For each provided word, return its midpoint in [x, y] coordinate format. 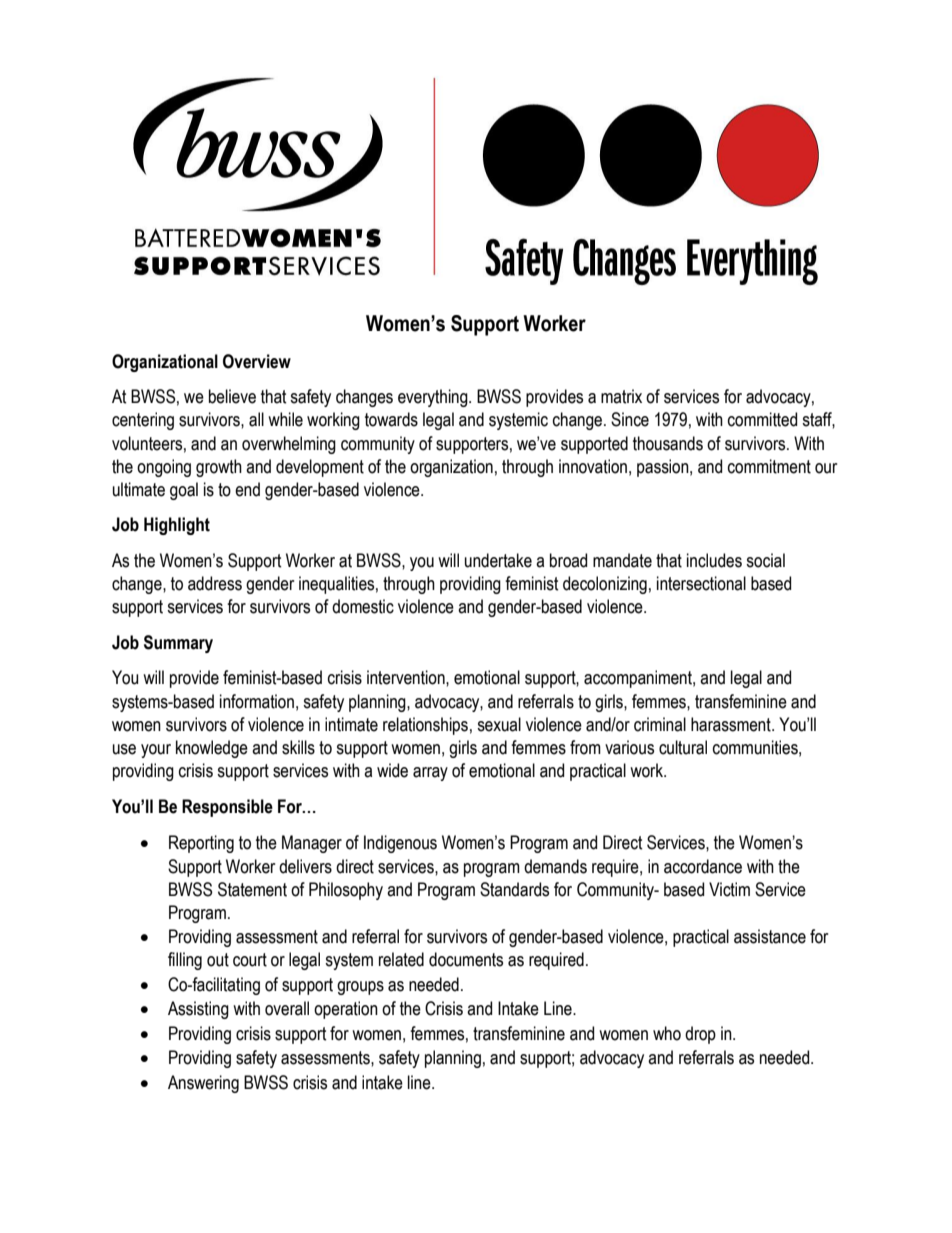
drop [700, 1035]
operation [346, 1010]
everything [434, 398]
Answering [203, 1084]
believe [232, 396]
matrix [621, 396]
